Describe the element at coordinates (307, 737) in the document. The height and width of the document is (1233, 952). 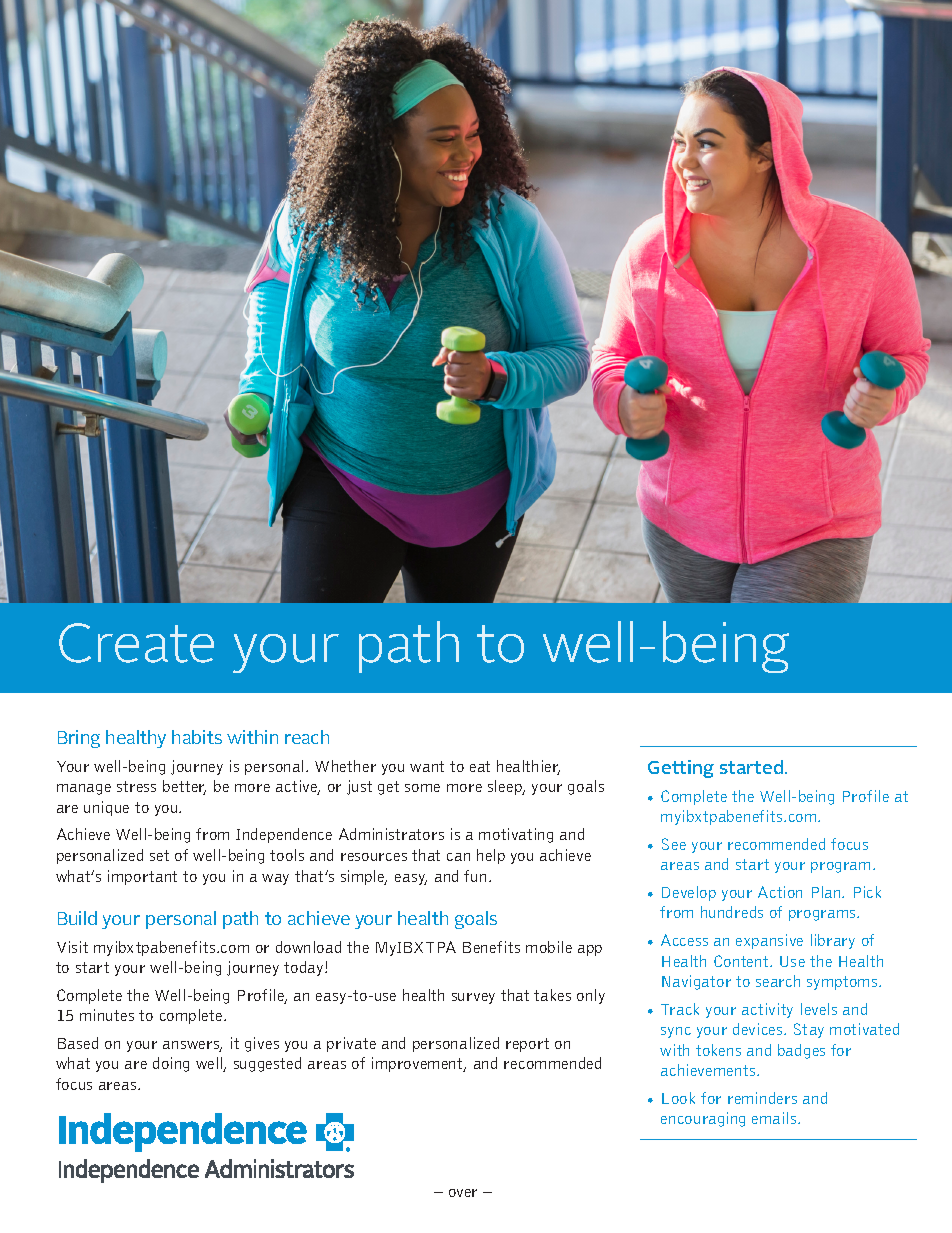
I see `reach` at that location.
